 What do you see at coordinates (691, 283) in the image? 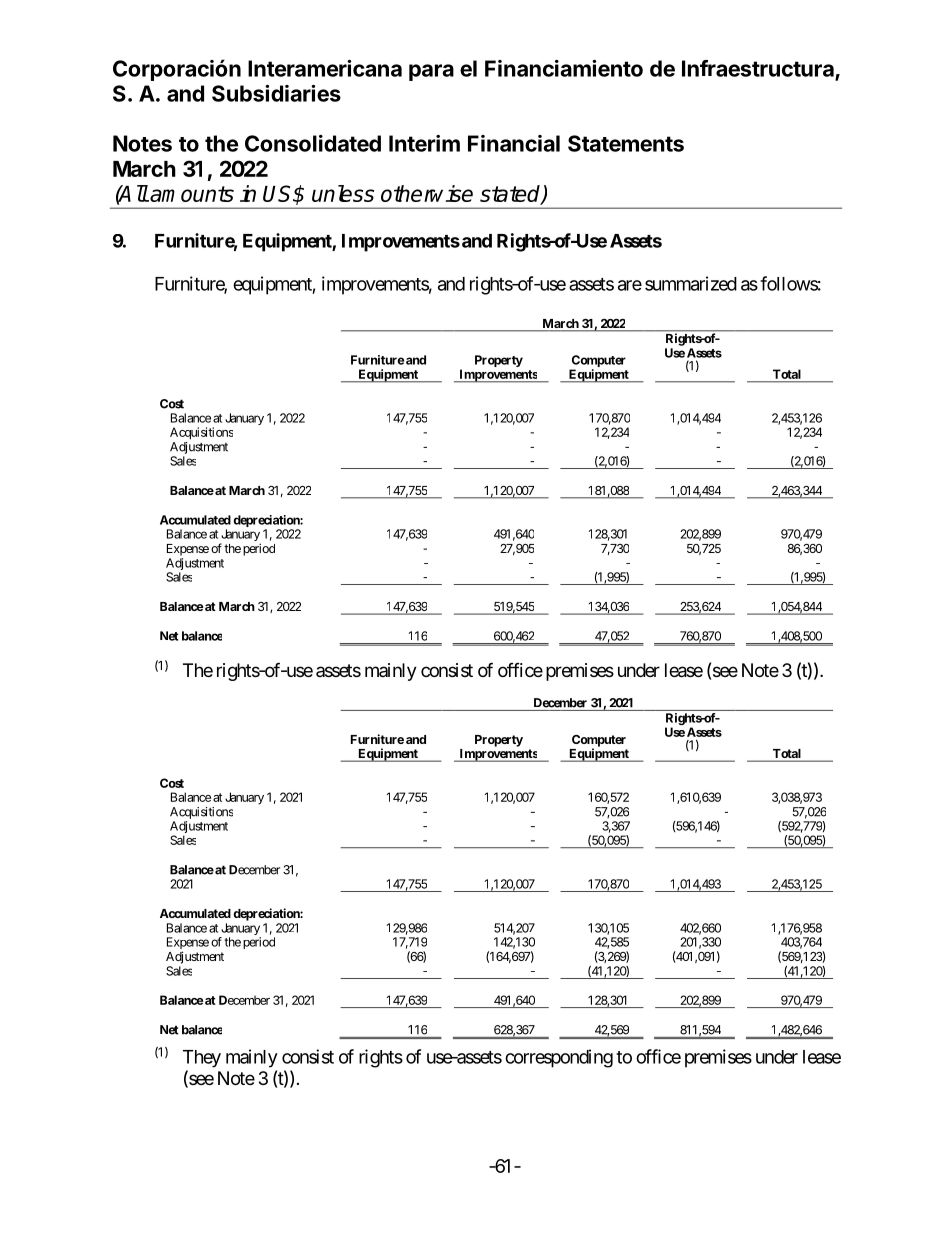
I see `summarized` at bounding box center [691, 283].
